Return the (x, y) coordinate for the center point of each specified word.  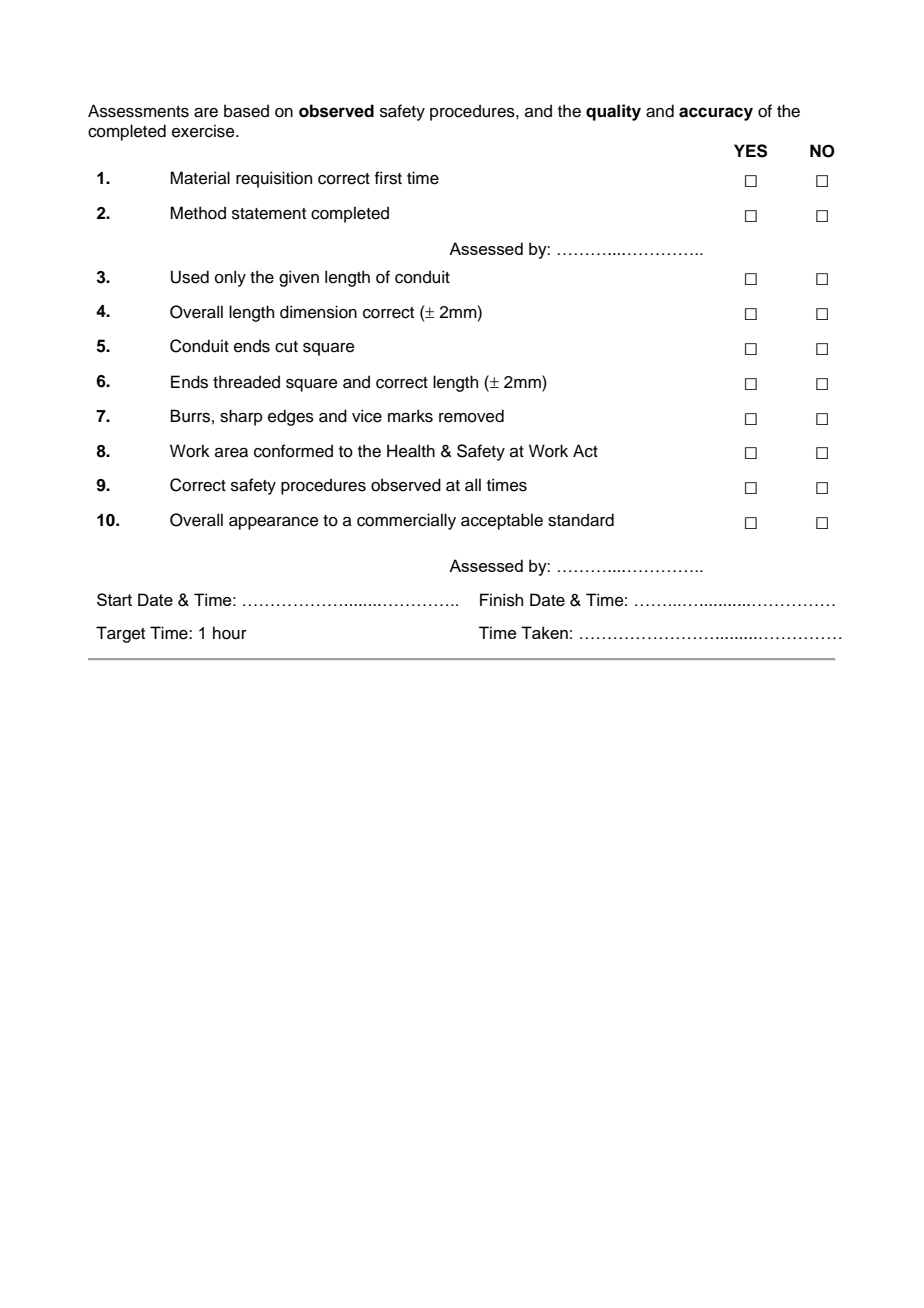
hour (230, 633)
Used (190, 277)
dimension (318, 312)
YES (750, 151)
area (231, 453)
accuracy (716, 114)
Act (585, 451)
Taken (544, 632)
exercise (204, 131)
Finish (501, 600)
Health (411, 451)
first (388, 178)
